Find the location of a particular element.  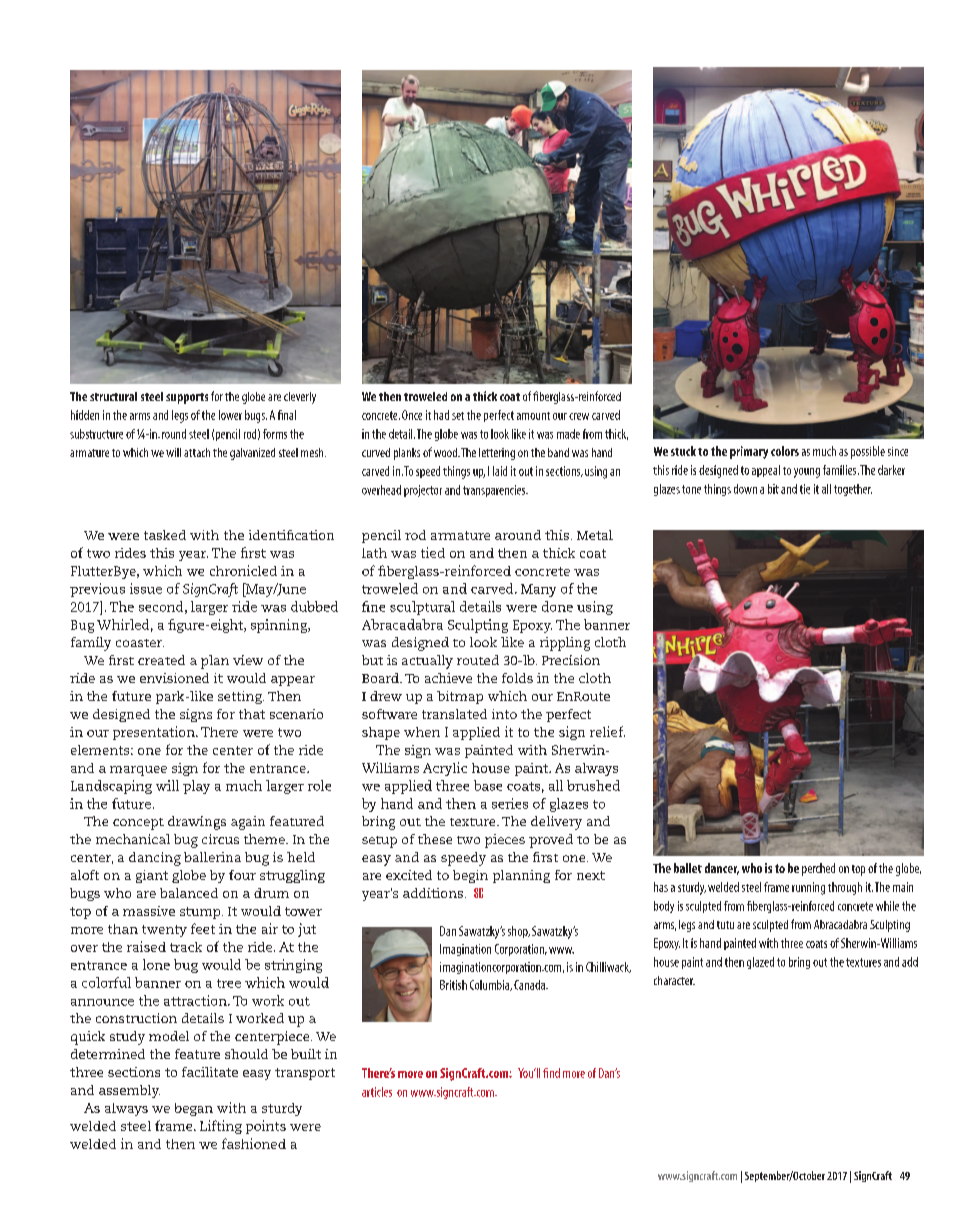

began is located at coordinates (194, 1109).
